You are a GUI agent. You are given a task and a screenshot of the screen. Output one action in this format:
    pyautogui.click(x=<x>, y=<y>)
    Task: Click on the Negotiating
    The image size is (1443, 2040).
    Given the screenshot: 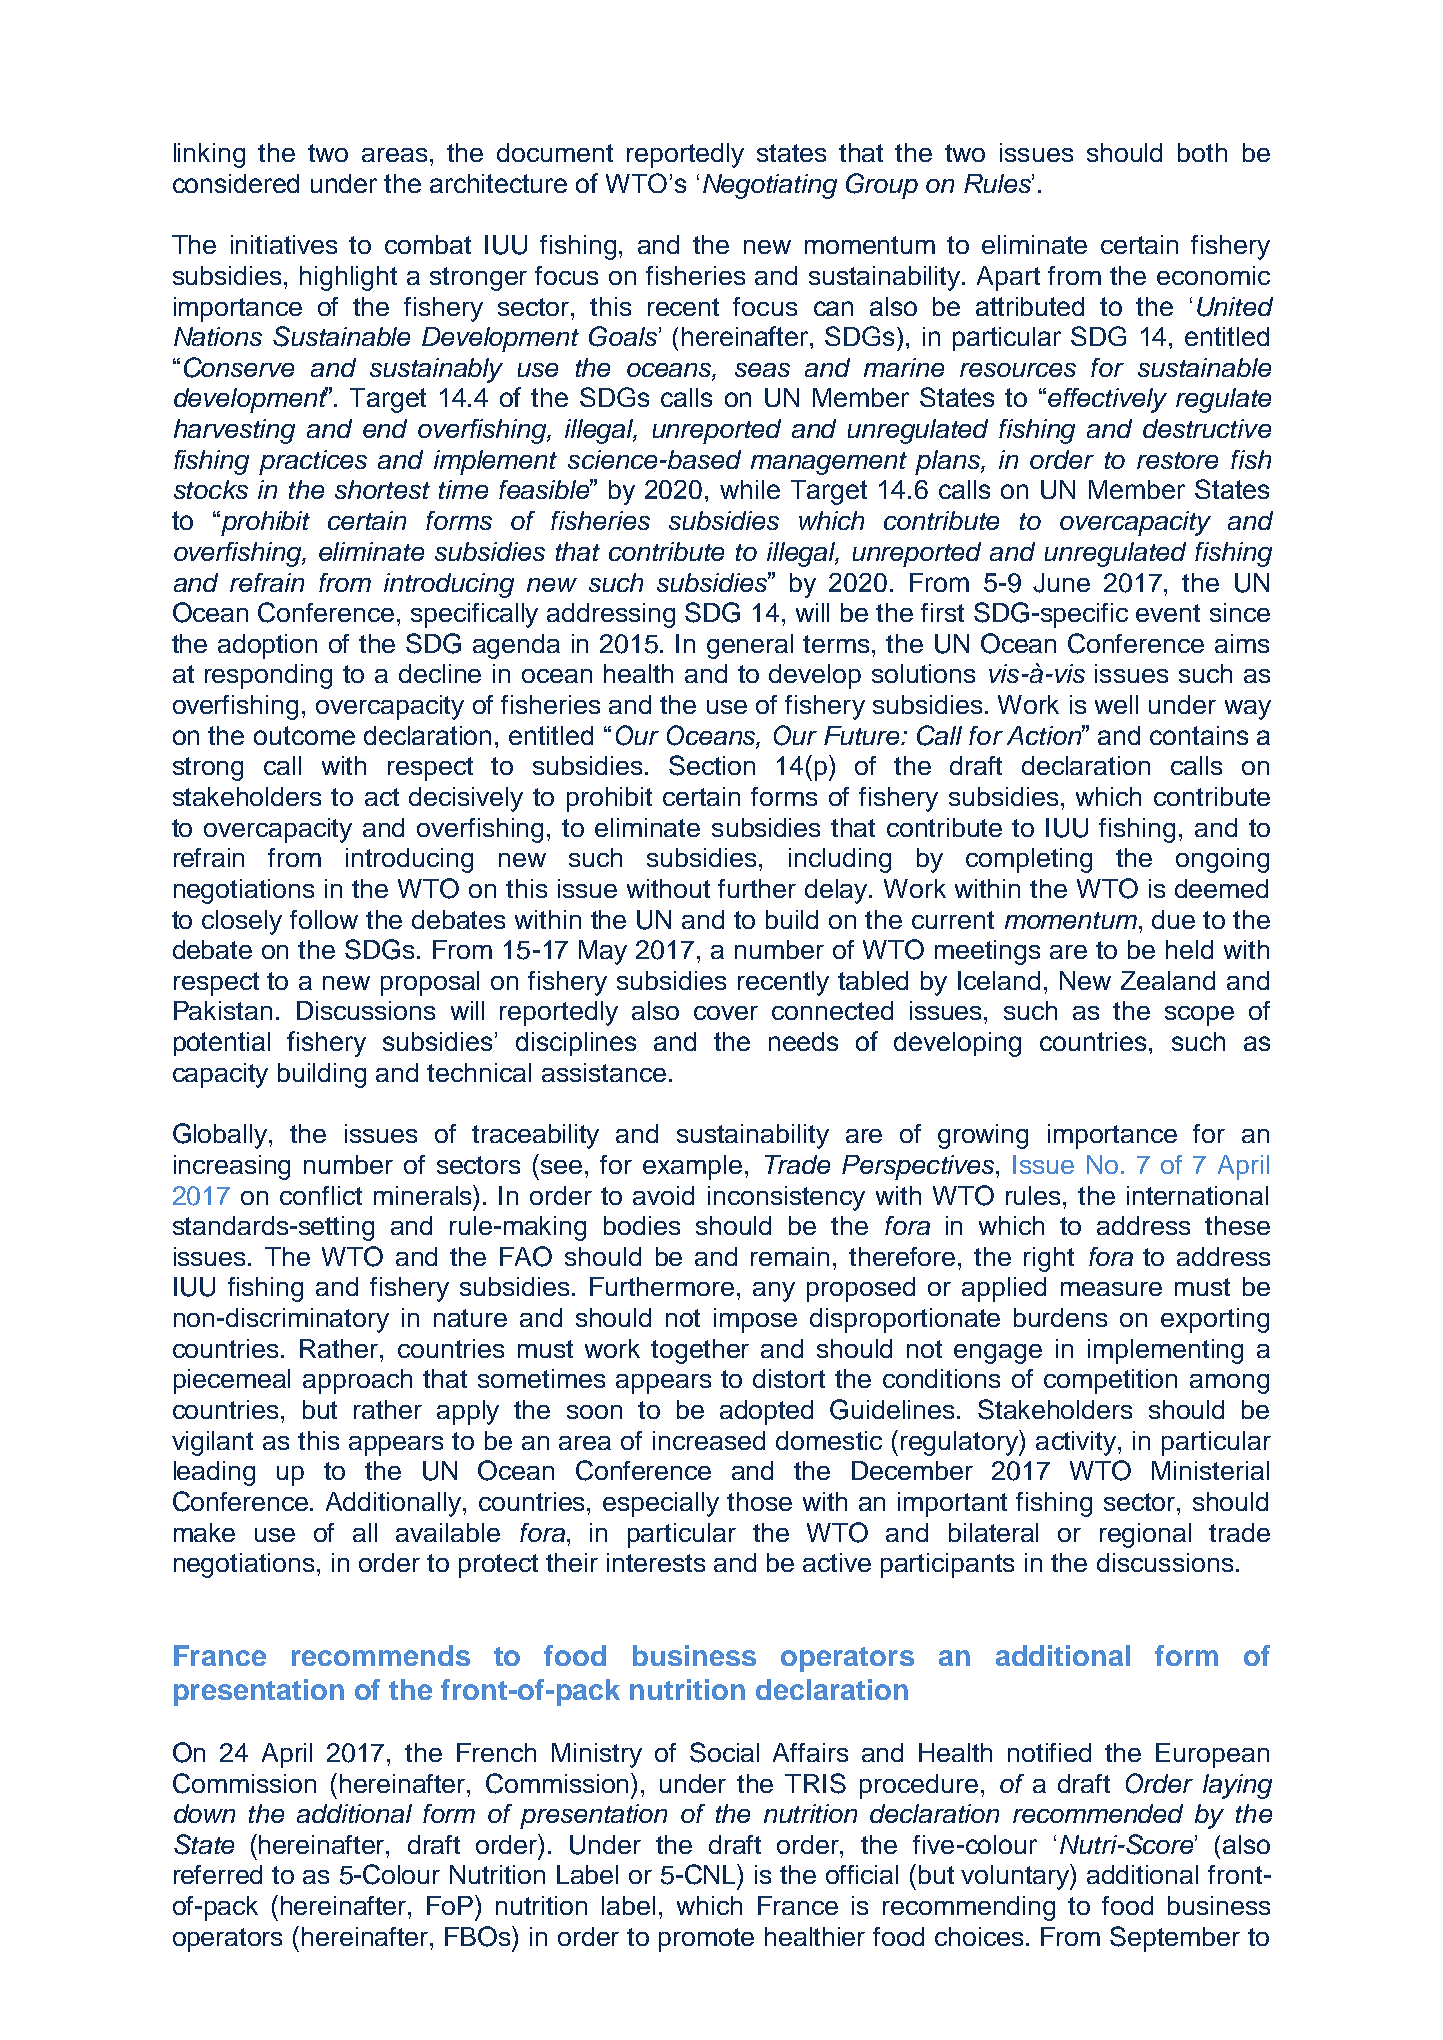 What is the action you would take?
    pyautogui.click(x=770, y=186)
